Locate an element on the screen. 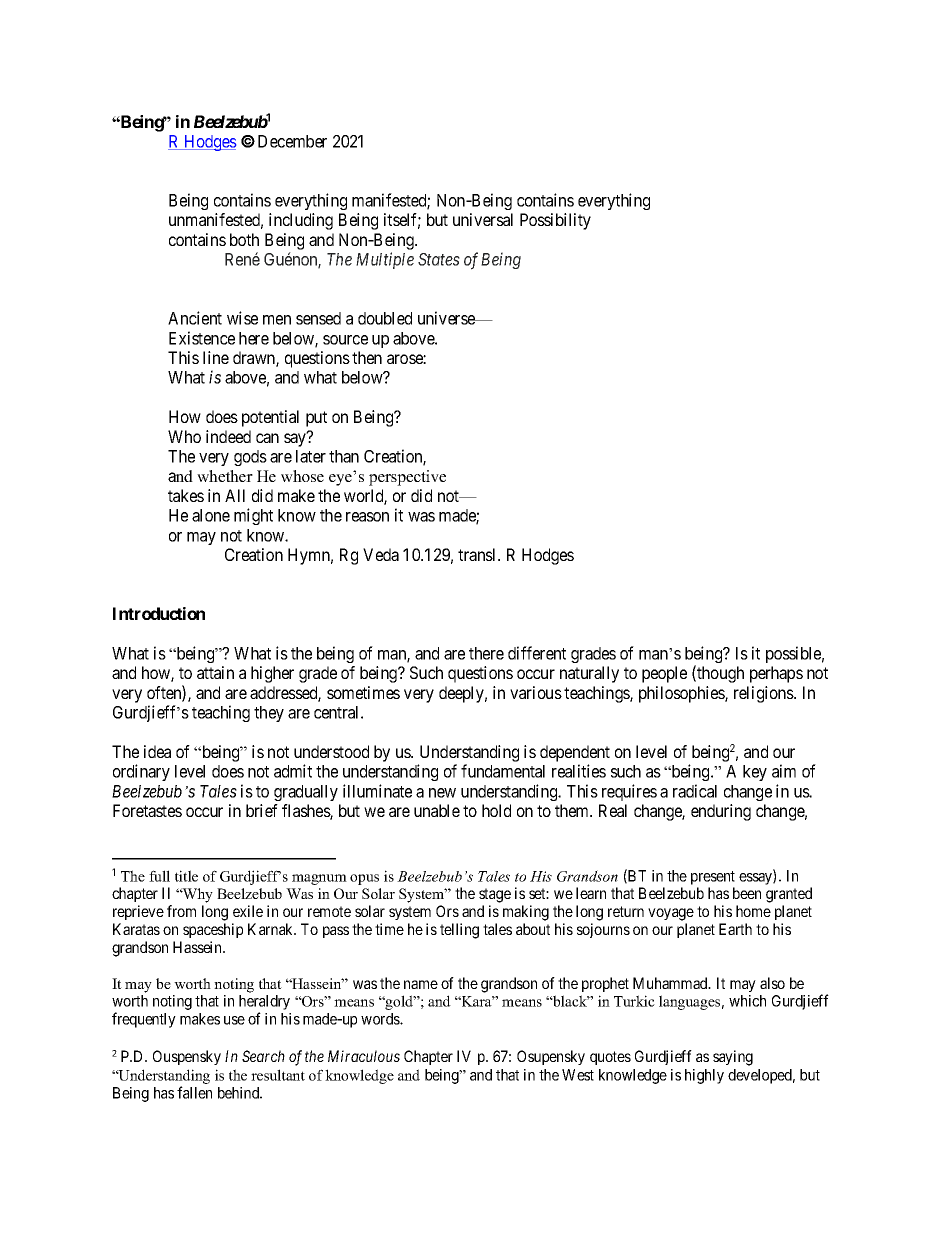 This screenshot has width=952, height=1233. universal is located at coordinates (483, 219).
